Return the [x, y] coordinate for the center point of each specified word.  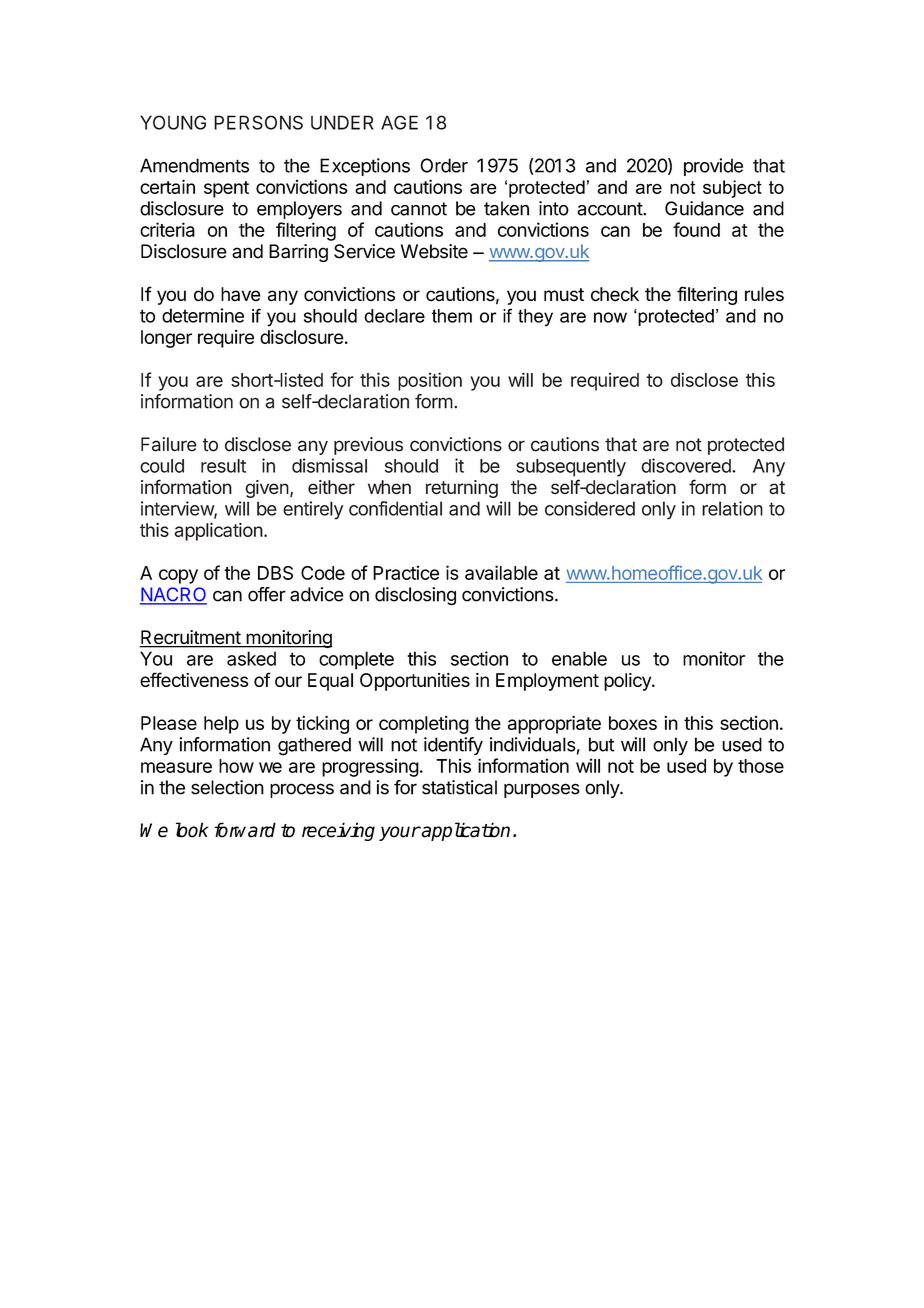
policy [628, 682]
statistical [459, 787]
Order [444, 165]
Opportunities [415, 682]
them [452, 316]
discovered [687, 465]
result [223, 466]
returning [462, 489]
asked [251, 658]
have [240, 294]
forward [245, 830]
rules [764, 294]
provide [713, 167]
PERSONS [258, 122]
